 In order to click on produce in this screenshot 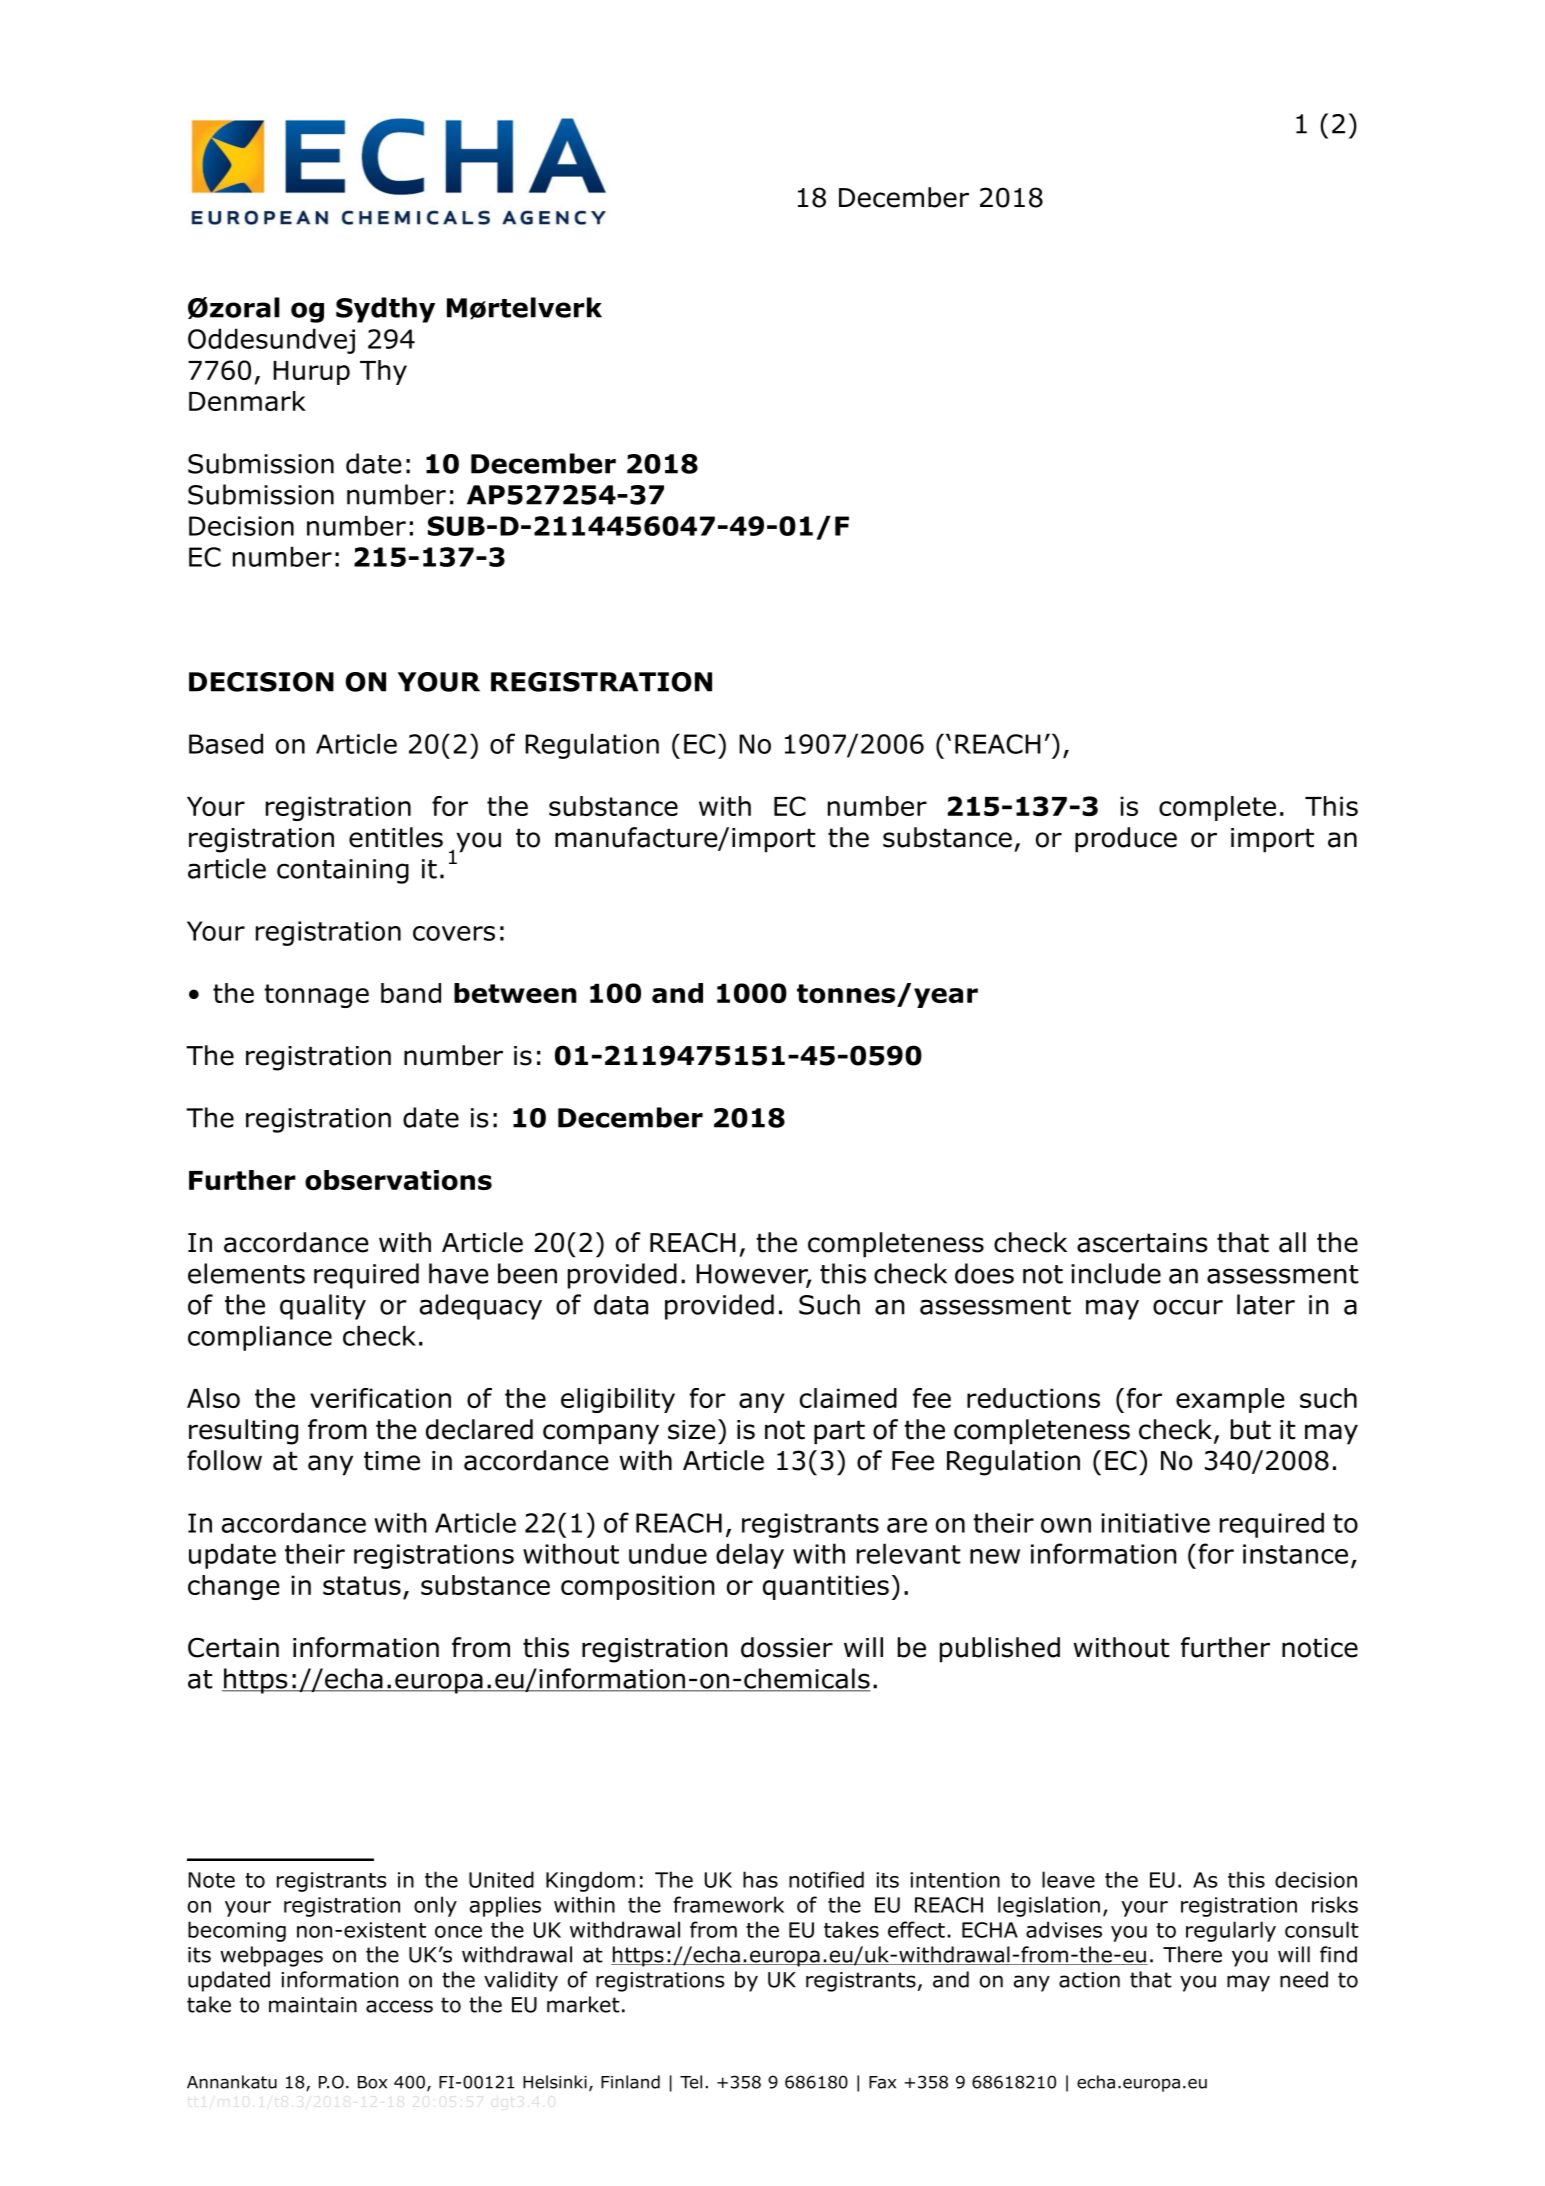, I will do `click(1126, 840)`.
